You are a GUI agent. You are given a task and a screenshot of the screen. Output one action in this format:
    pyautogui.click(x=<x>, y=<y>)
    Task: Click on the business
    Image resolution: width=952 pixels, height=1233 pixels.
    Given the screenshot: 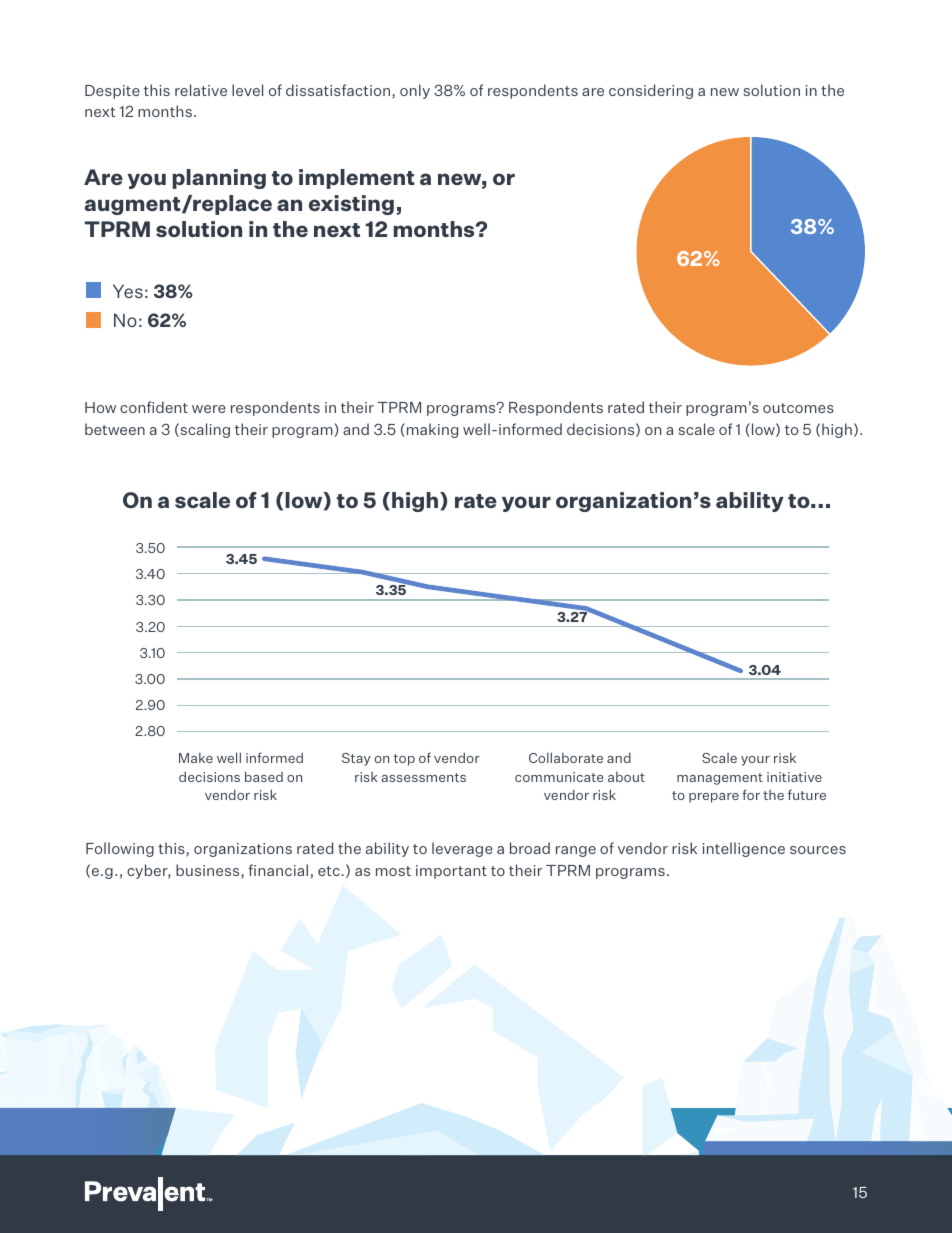 What is the action you would take?
    pyautogui.click(x=209, y=871)
